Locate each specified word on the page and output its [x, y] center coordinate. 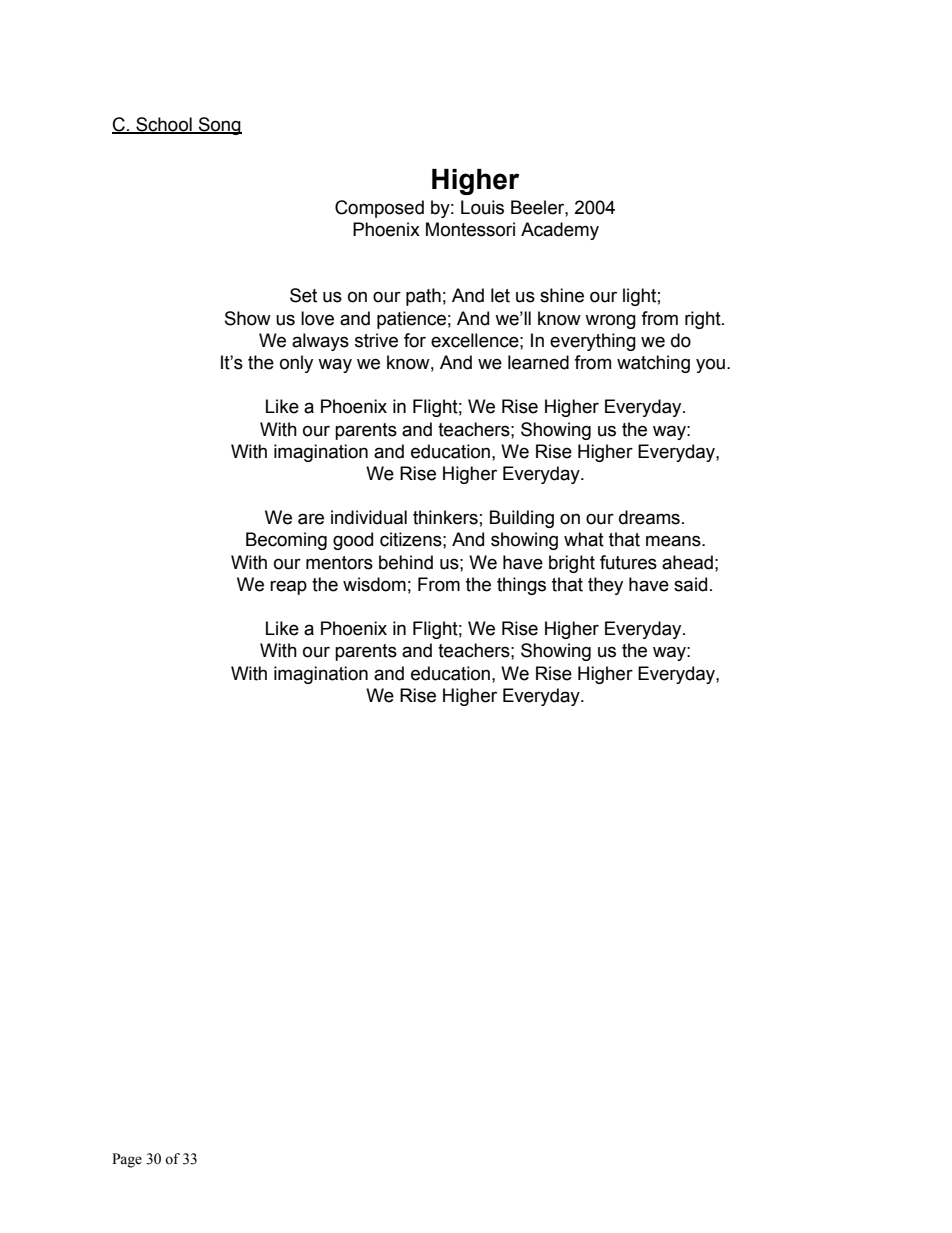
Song [219, 126]
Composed [379, 209]
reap [288, 587]
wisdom [374, 584]
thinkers [445, 517]
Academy [560, 231]
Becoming [286, 541]
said [690, 584]
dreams [649, 517]
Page [127, 1160]
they [605, 586]
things [521, 586]
